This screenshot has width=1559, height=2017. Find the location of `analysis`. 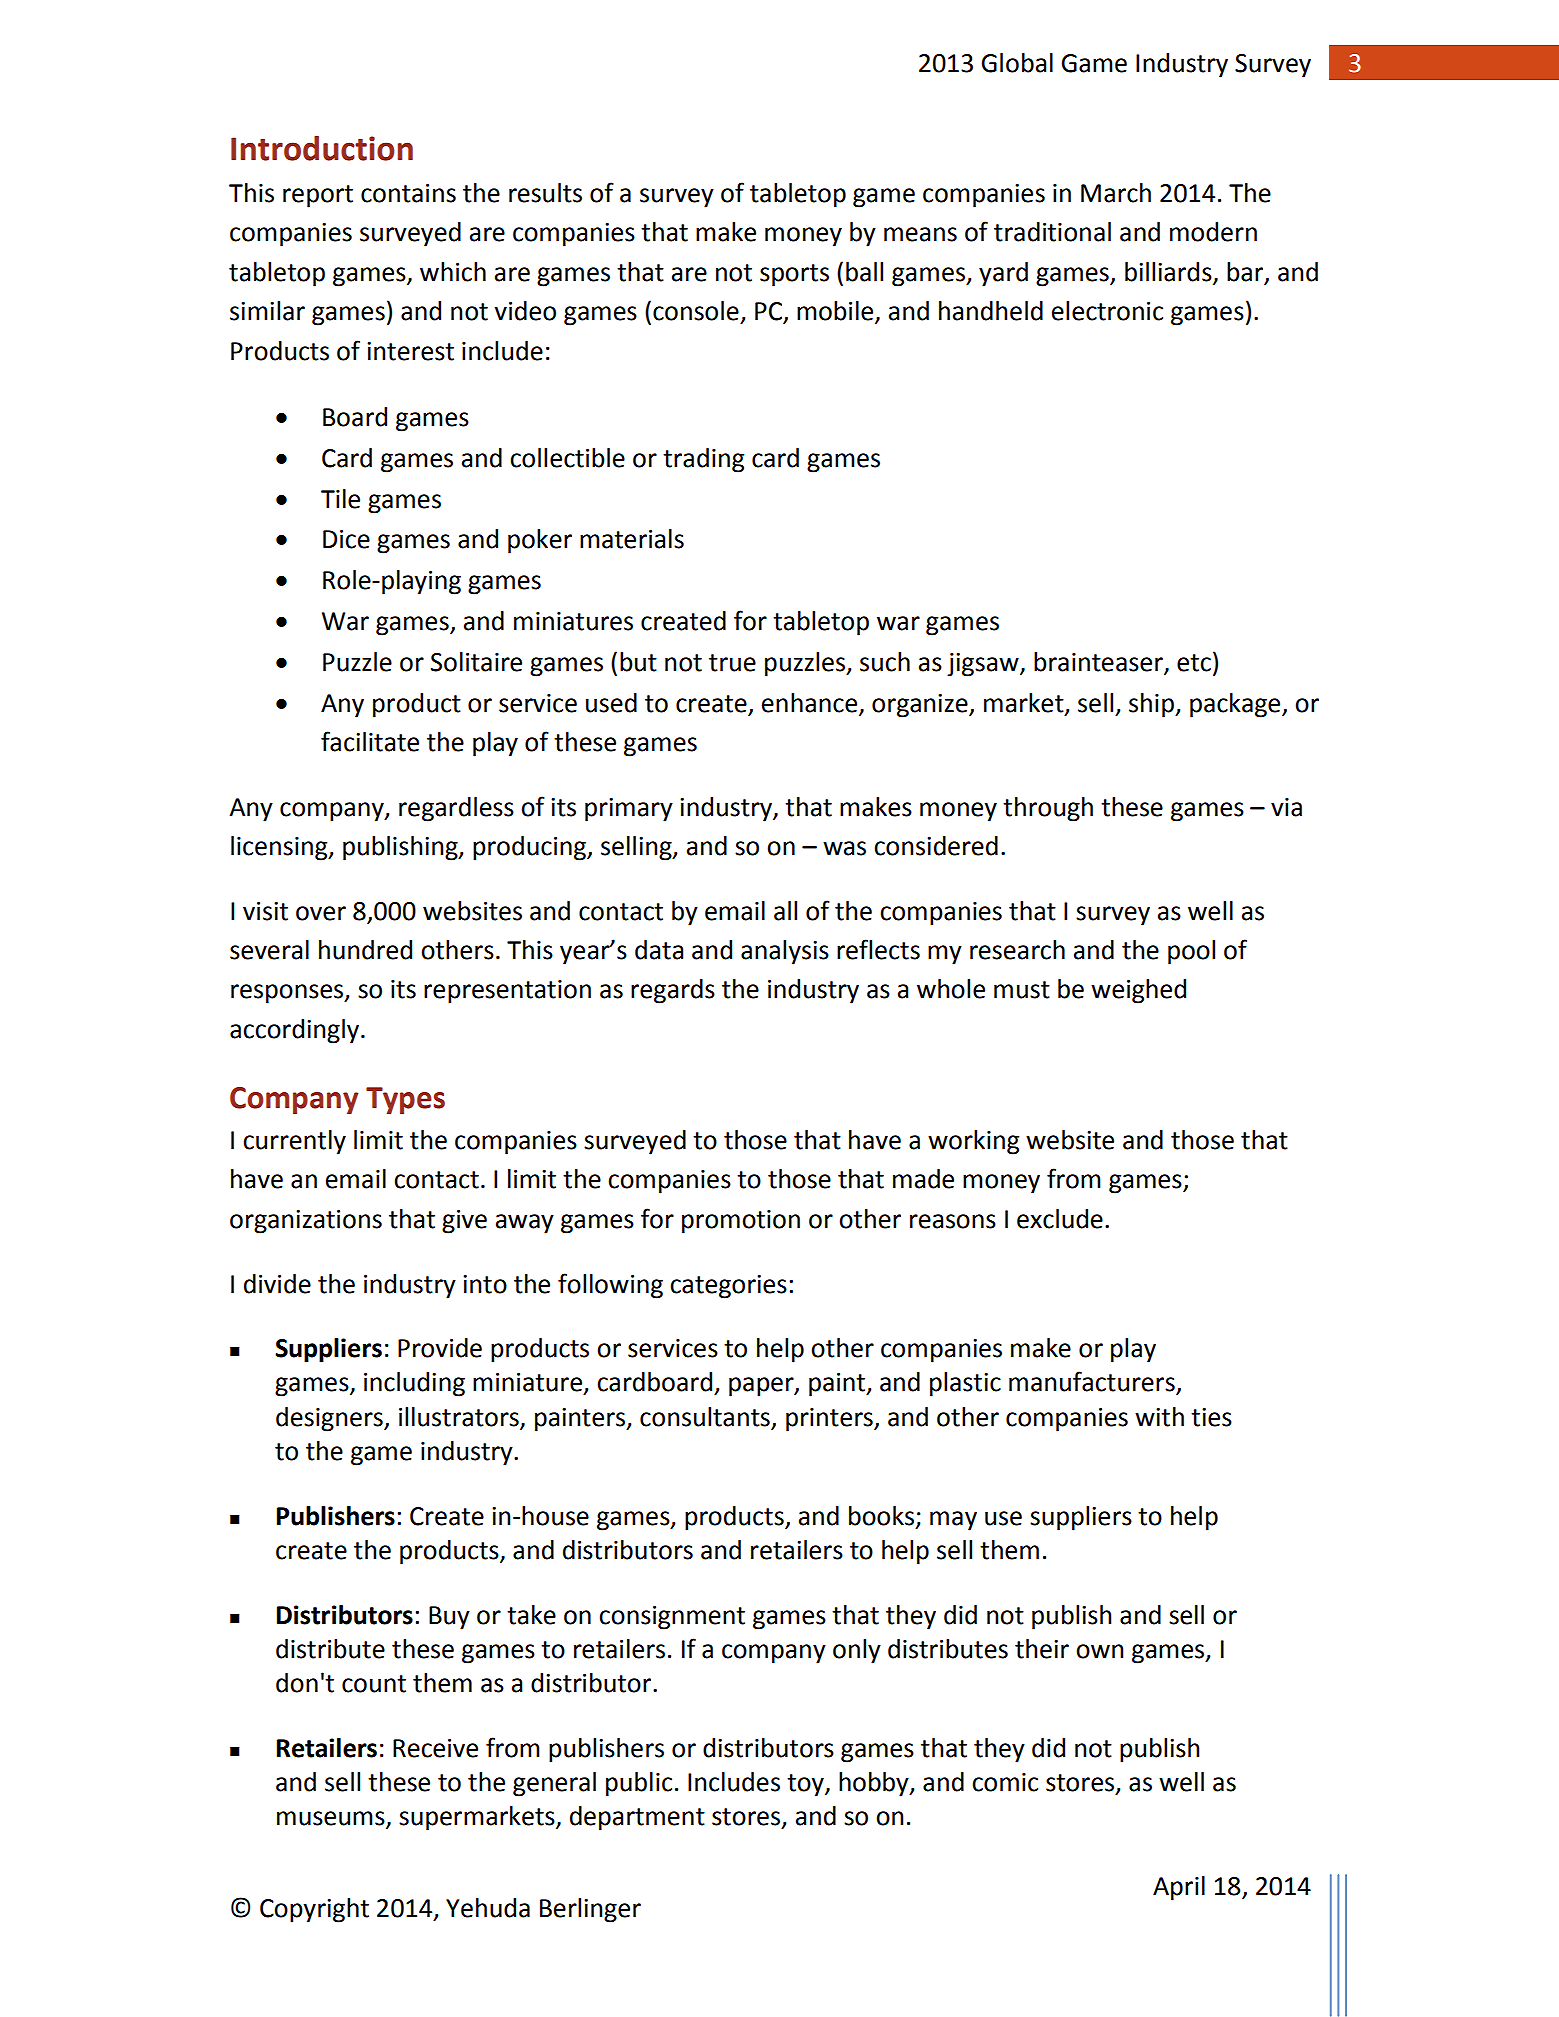

analysis is located at coordinates (785, 952).
